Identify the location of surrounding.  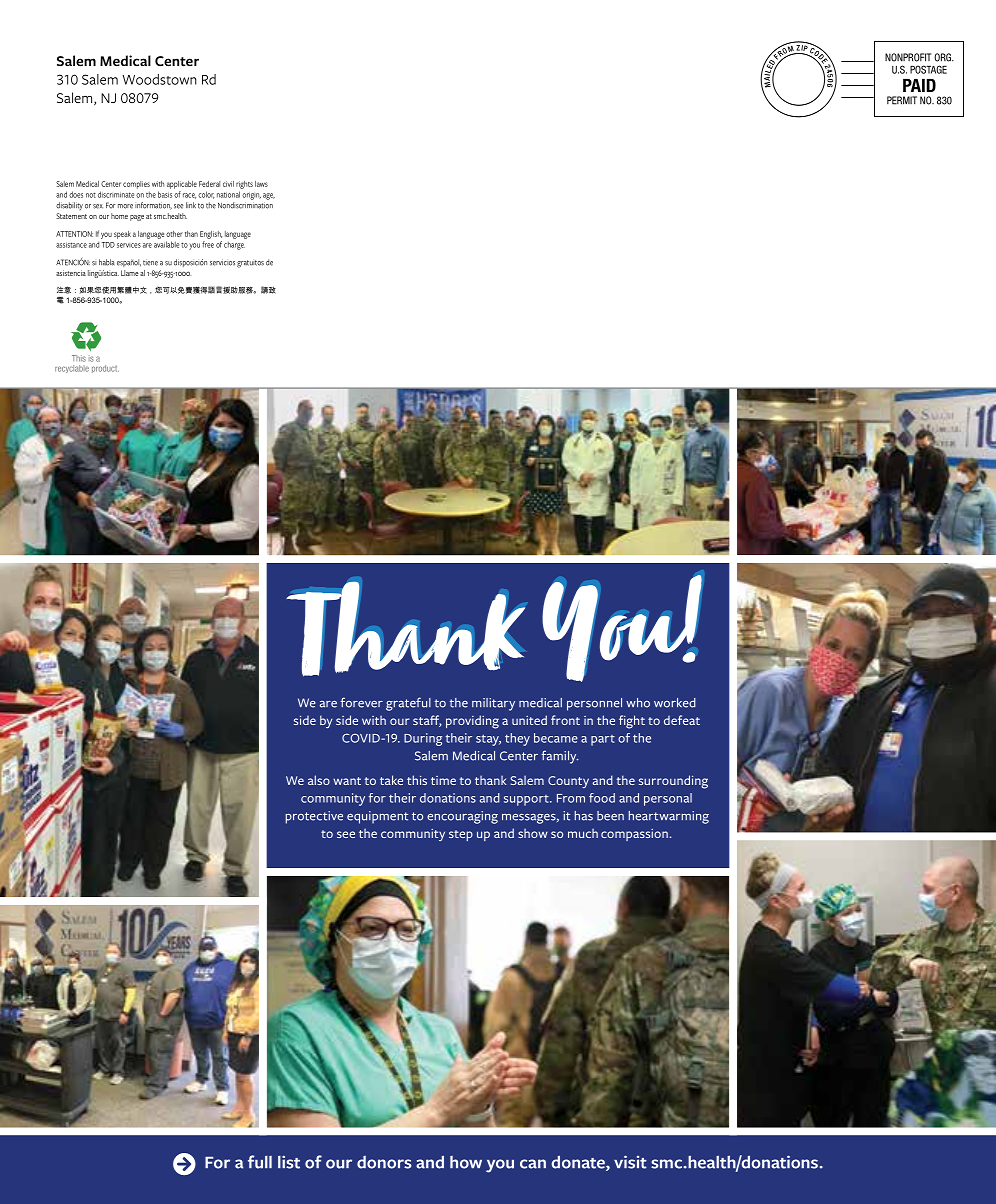
(673, 782).
